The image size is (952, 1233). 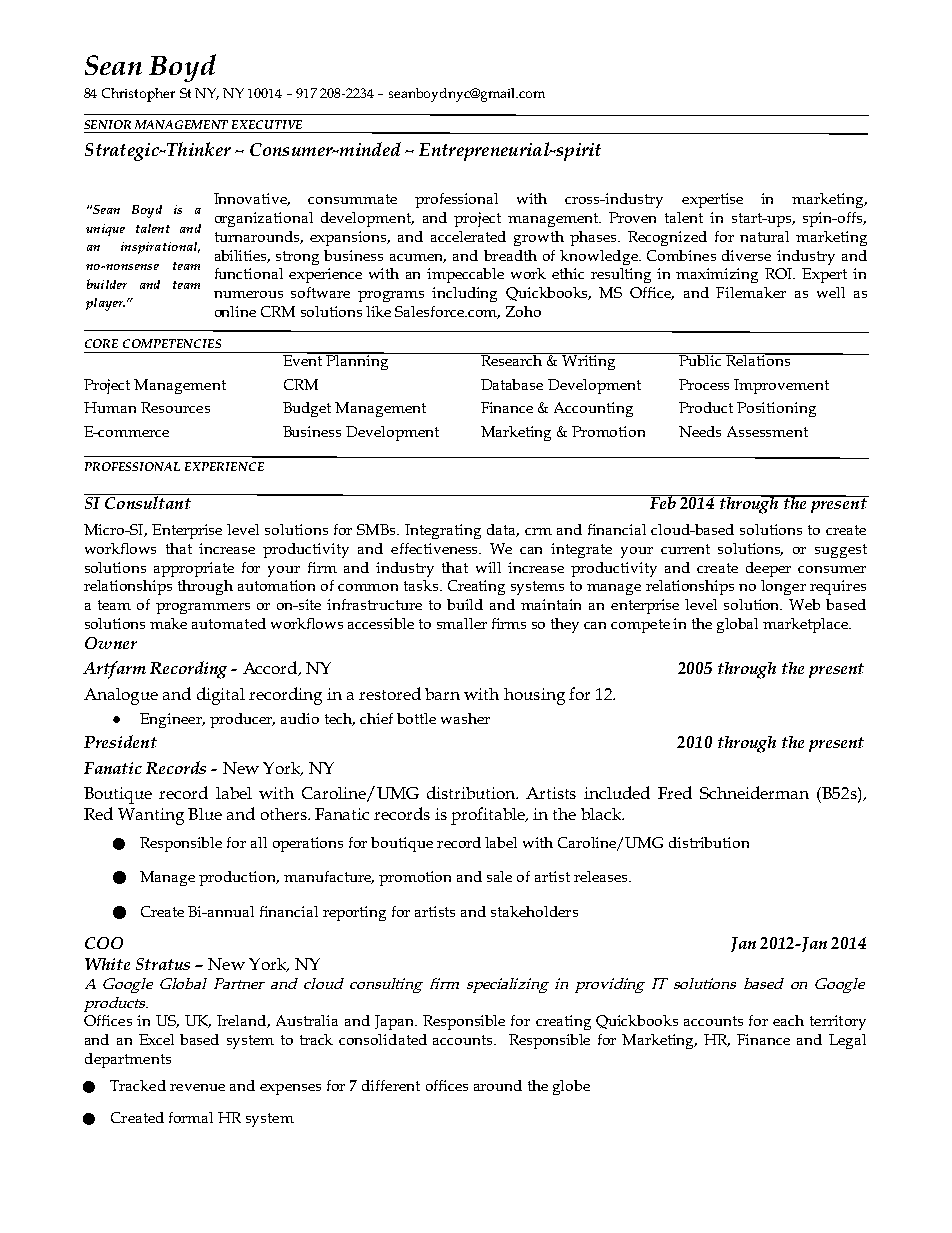 I want to click on Resources, so click(x=175, y=407).
